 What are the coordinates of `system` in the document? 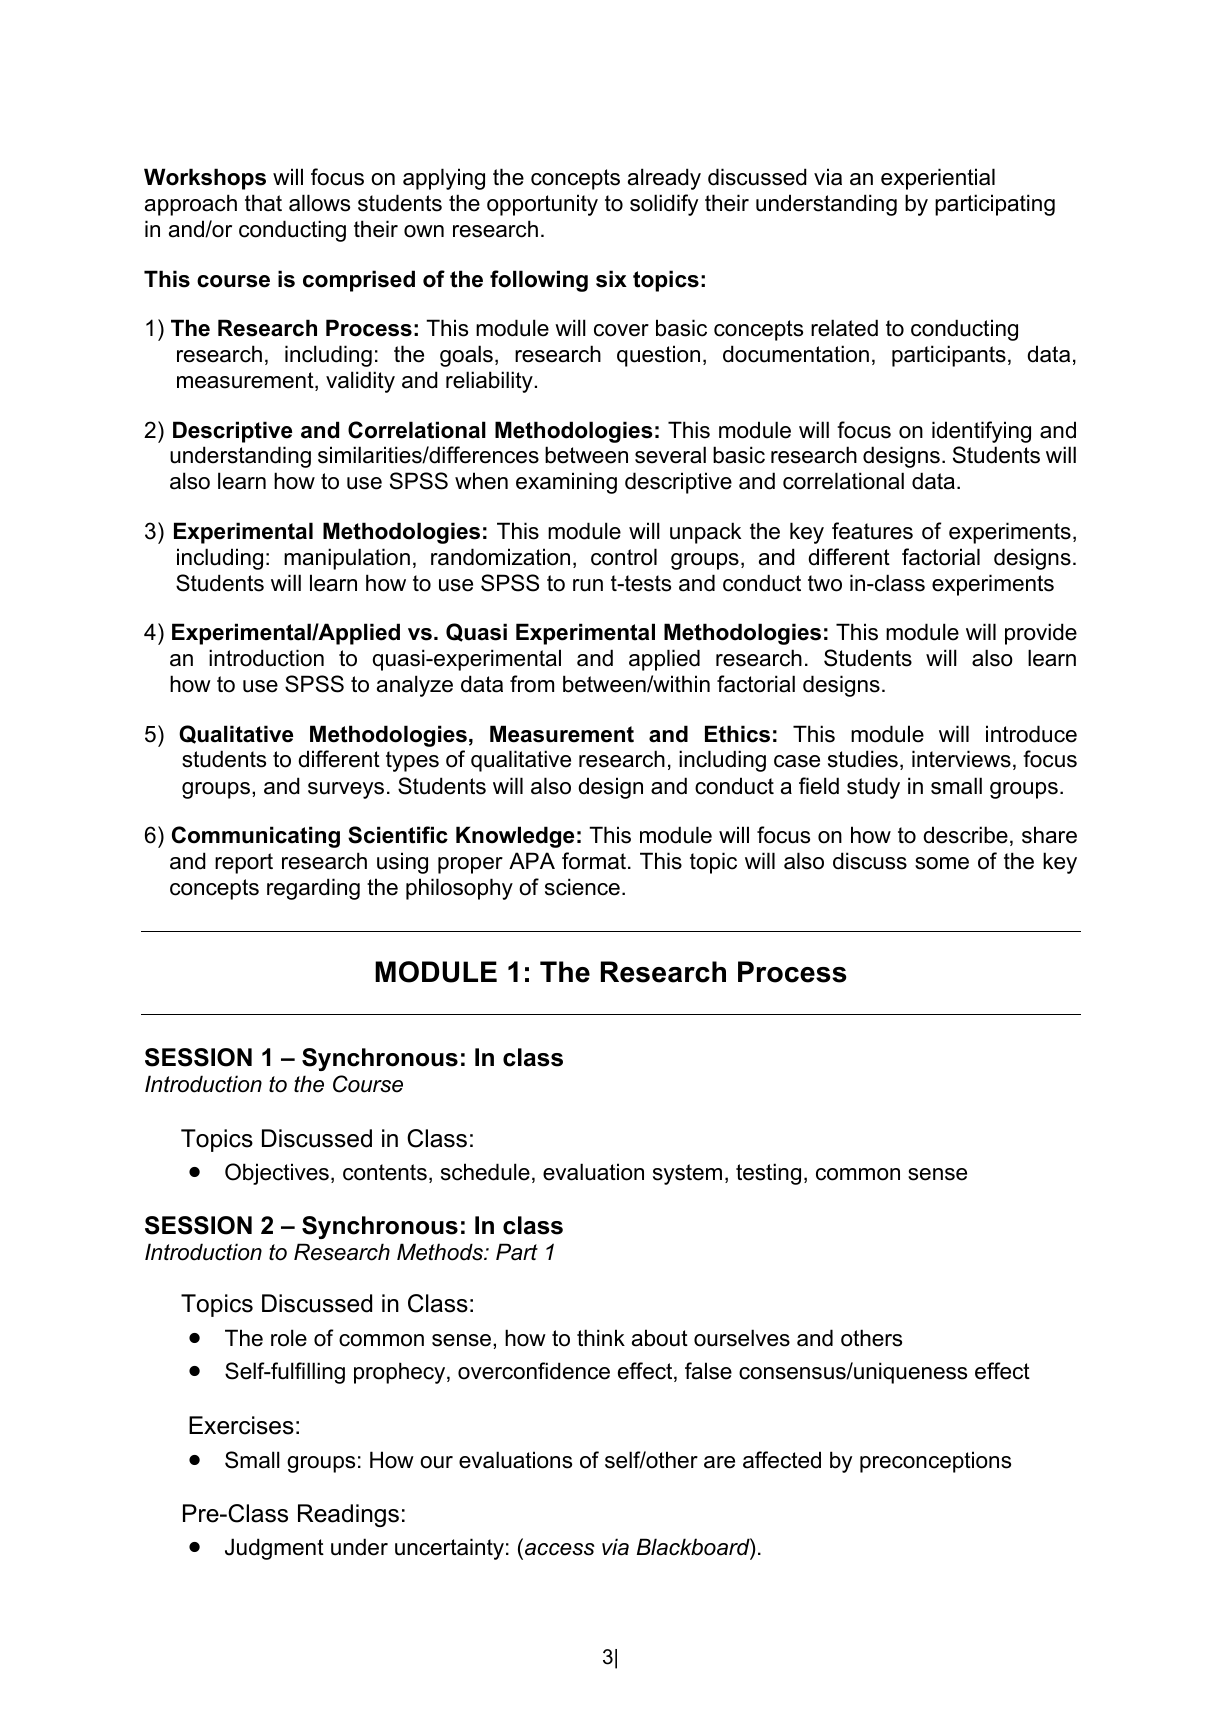 It's located at (687, 1174).
